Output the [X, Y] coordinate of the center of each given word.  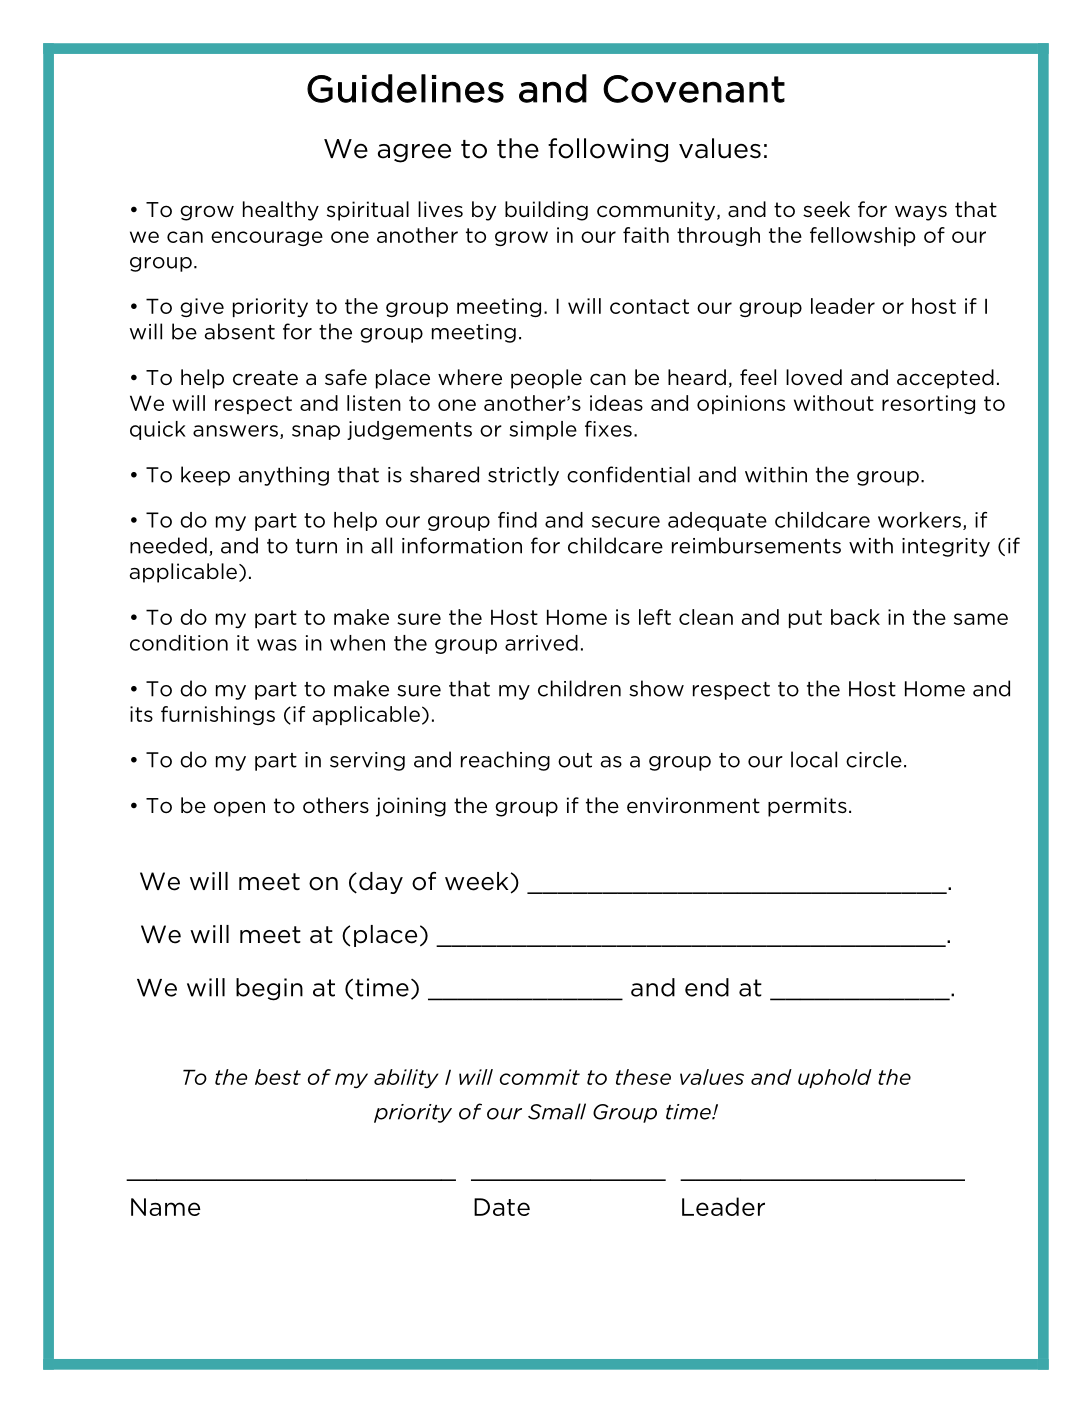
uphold [835, 1078]
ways [921, 213]
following [608, 150]
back [855, 617]
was [277, 645]
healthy [281, 211]
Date [502, 1207]
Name [166, 1207]
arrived [541, 643]
